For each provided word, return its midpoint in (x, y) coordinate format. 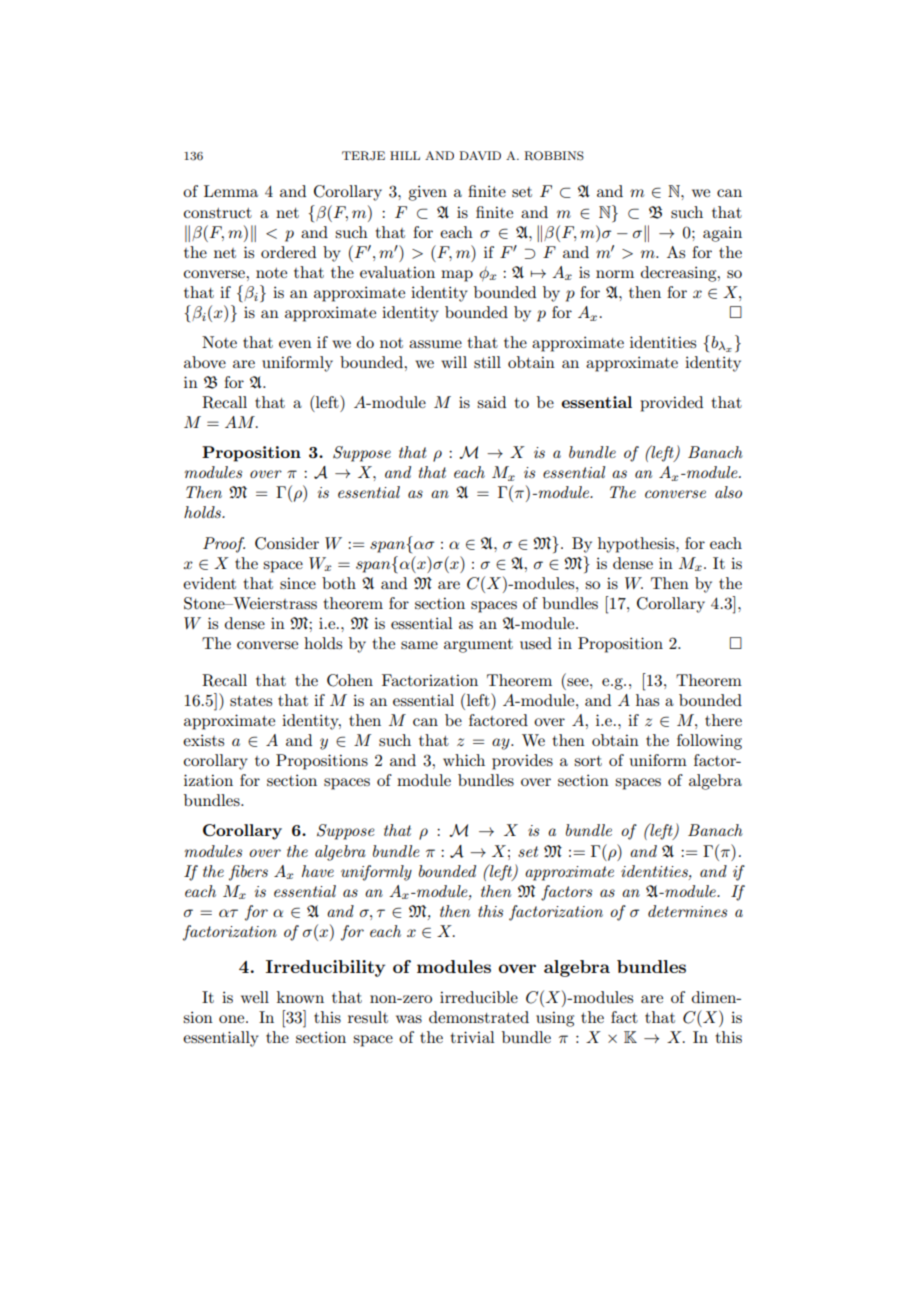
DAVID (480, 155)
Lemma (231, 191)
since (298, 583)
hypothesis (637, 545)
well (255, 997)
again (722, 234)
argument (478, 646)
